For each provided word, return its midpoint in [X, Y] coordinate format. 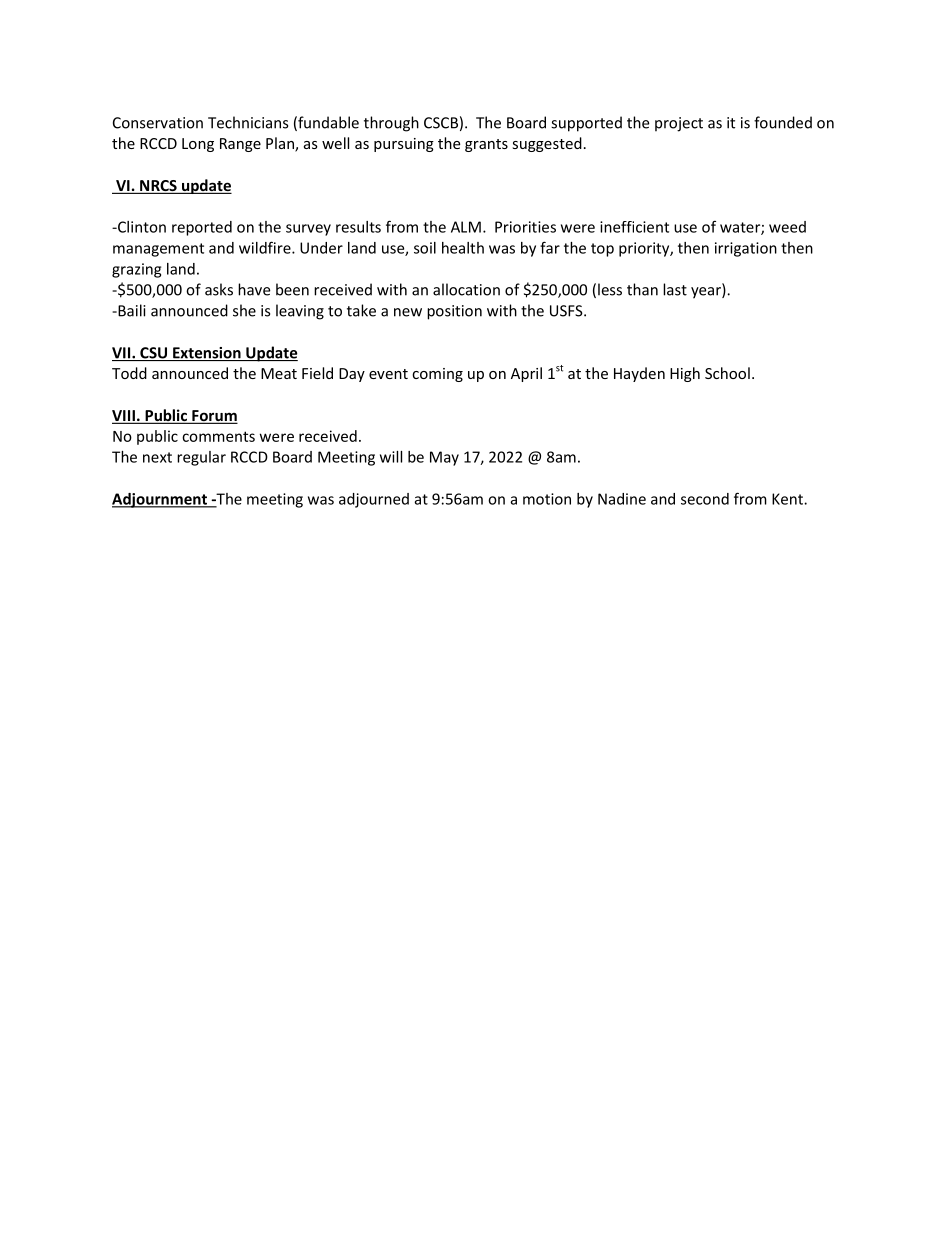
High [685, 374]
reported [202, 228]
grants [486, 145]
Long [198, 145]
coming [437, 375]
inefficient [634, 227]
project [679, 124]
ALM [466, 227]
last [675, 289]
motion [547, 499]
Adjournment [160, 500]
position [454, 312]
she [244, 310]
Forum [214, 417]
